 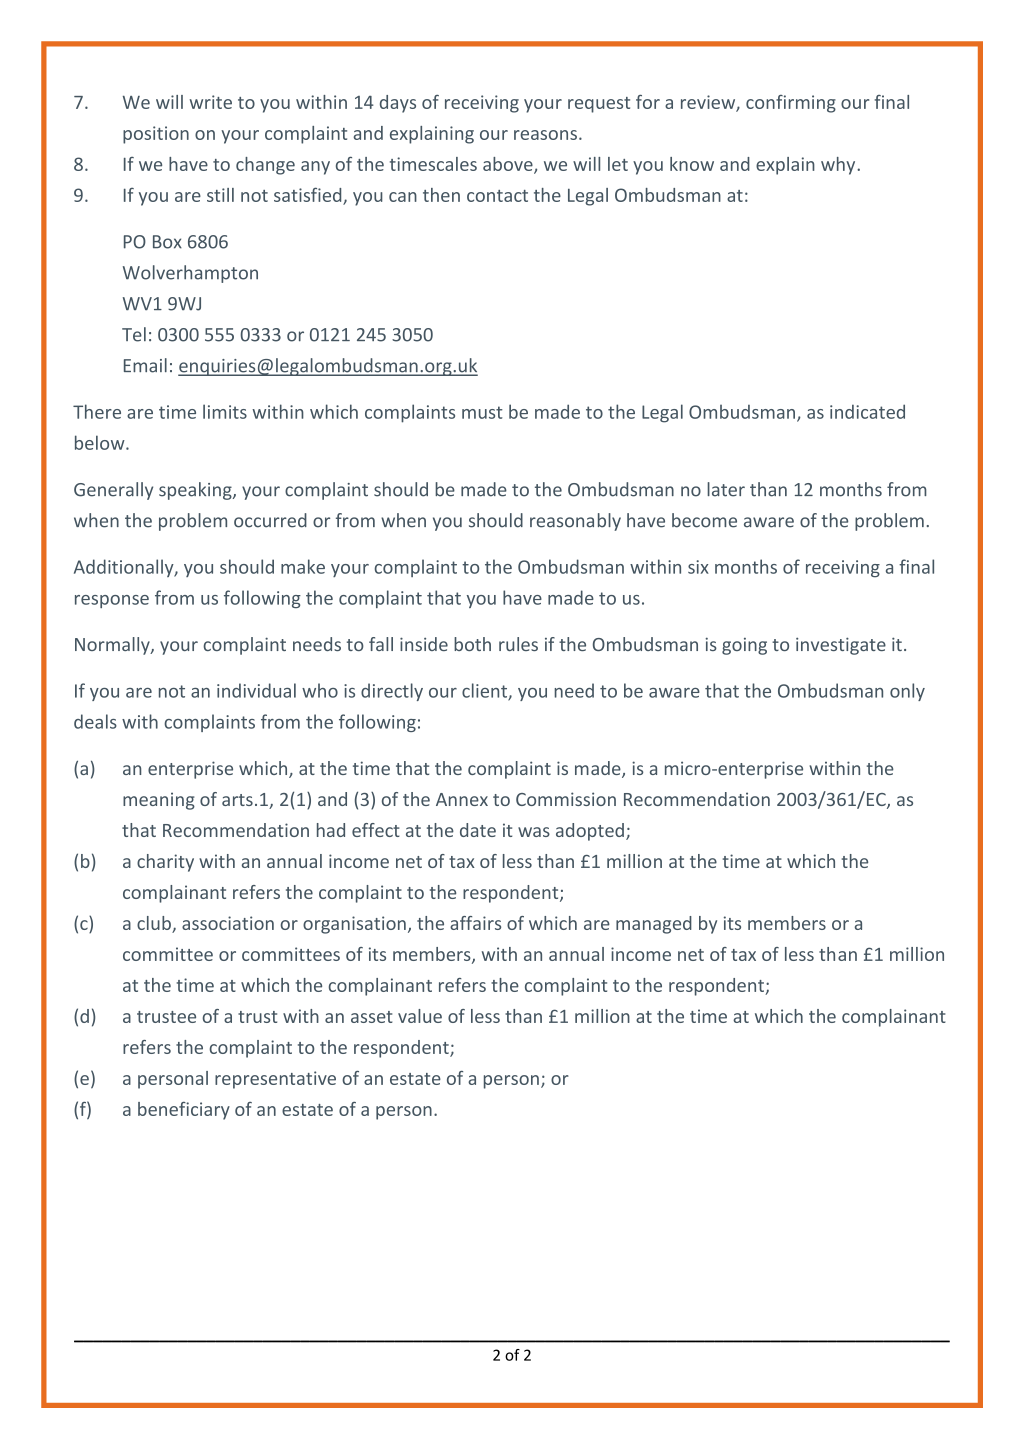 What do you see at coordinates (156, 135) in the image?
I see `position` at bounding box center [156, 135].
